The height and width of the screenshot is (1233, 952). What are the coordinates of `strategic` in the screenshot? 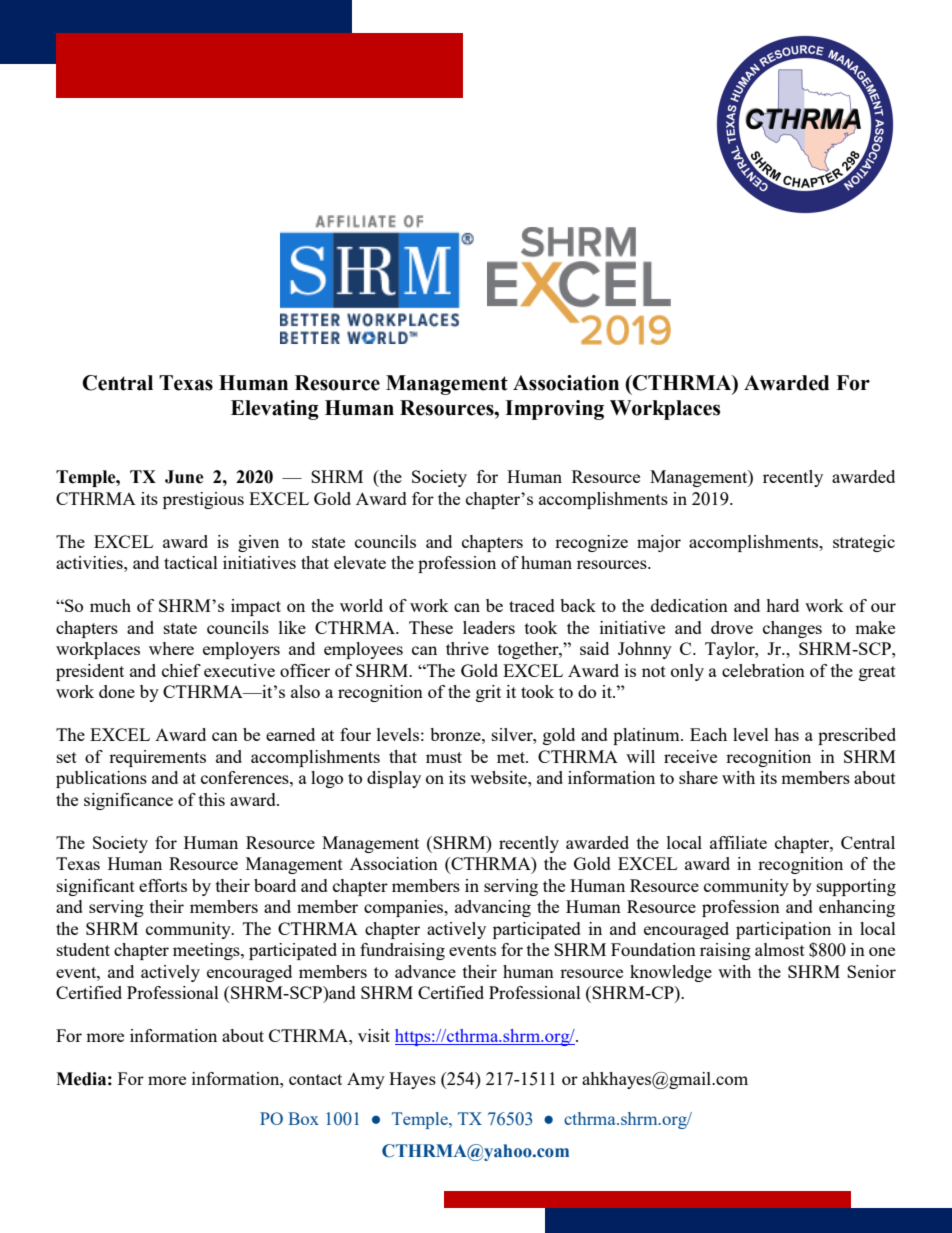 It's located at (864, 543).
